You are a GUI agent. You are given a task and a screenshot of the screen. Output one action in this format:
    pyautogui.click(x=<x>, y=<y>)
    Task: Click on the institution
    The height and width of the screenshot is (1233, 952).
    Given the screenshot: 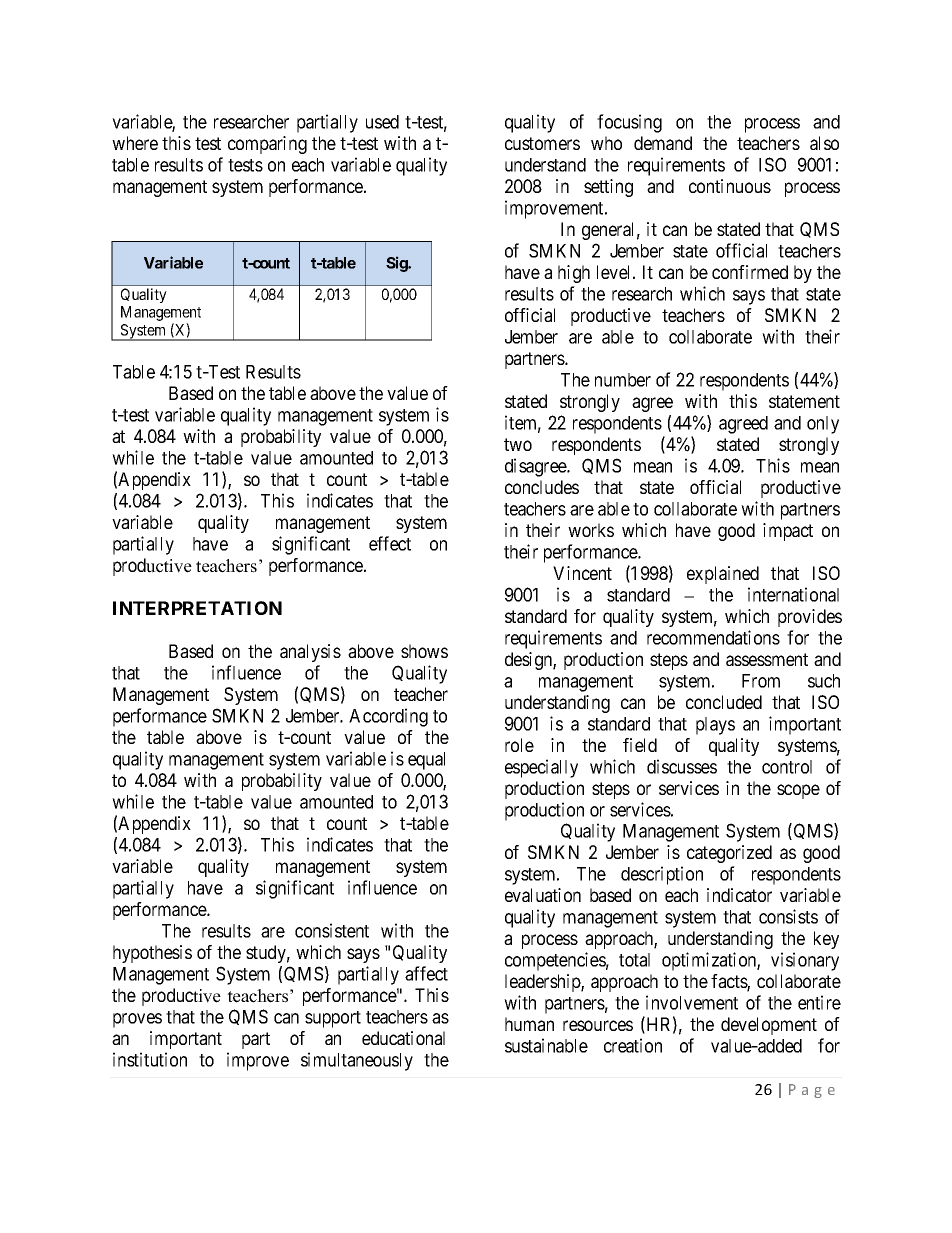 What is the action you would take?
    pyautogui.click(x=150, y=1059)
